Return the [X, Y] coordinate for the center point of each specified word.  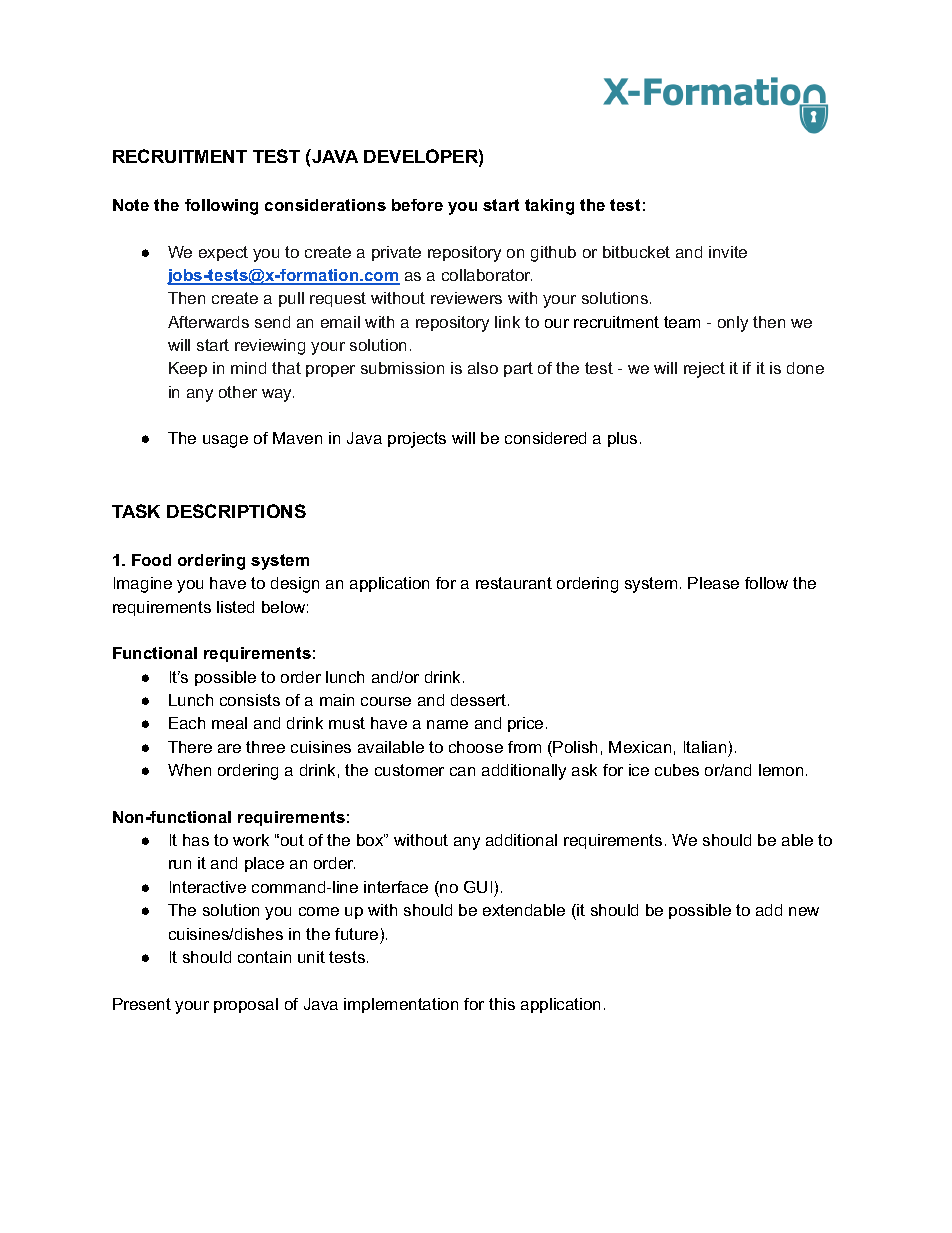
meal [229, 723]
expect [223, 253]
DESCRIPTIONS [236, 511]
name [447, 724]
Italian [705, 747]
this [502, 1004]
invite [728, 252]
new [804, 911]
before [417, 205]
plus [622, 439]
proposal [246, 1005]
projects [417, 440]
